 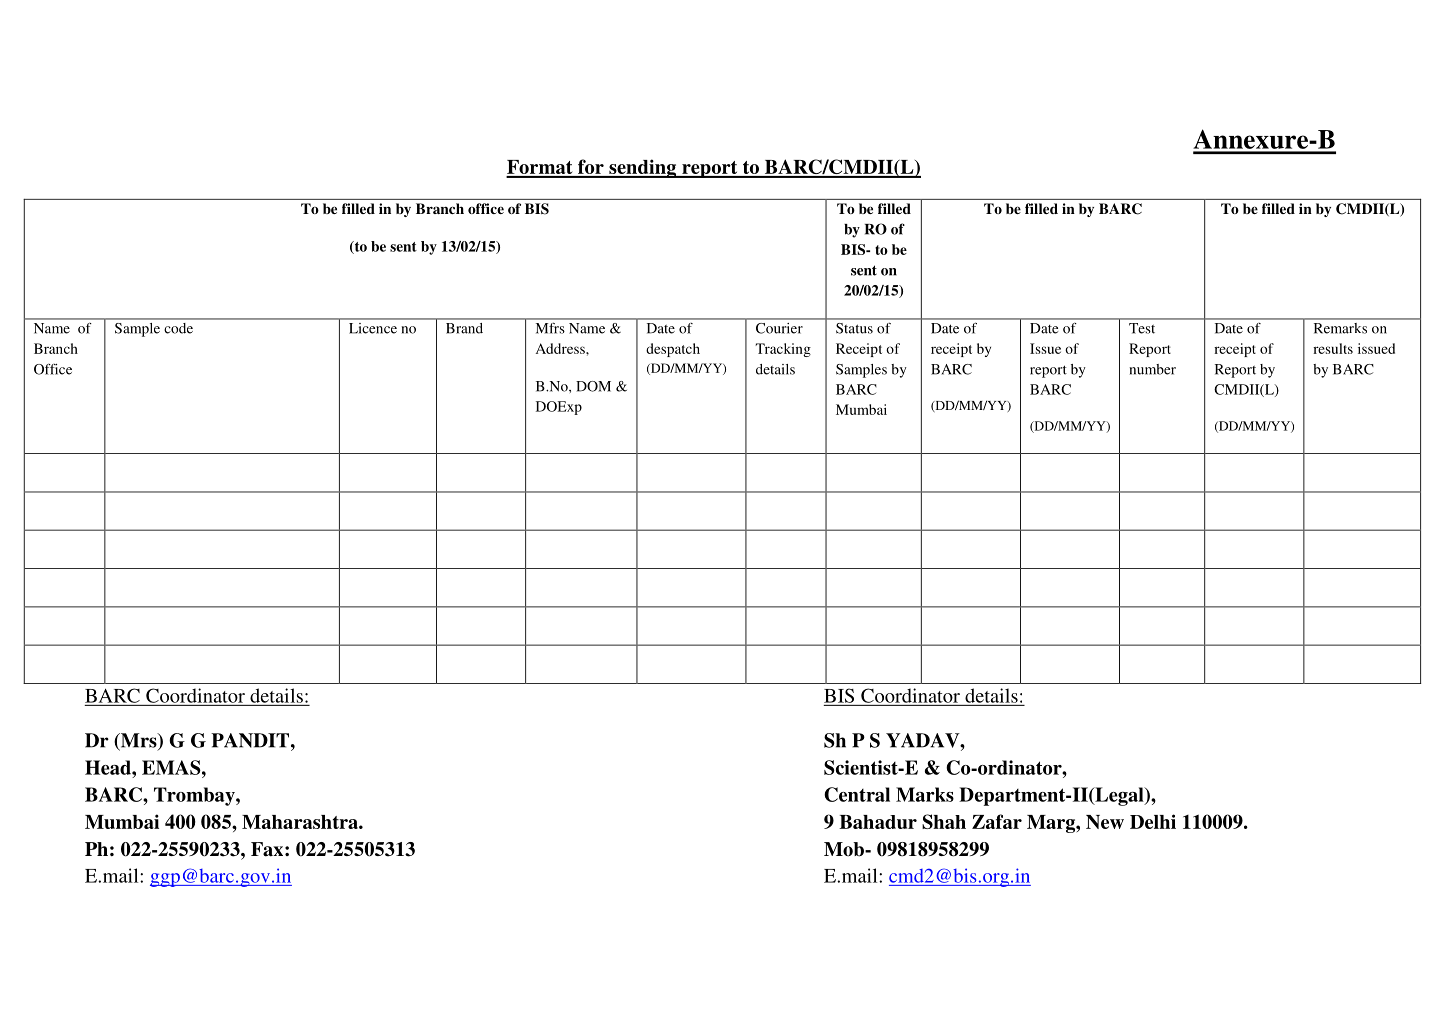 What do you see at coordinates (301, 822) in the screenshot?
I see `Maharashtra` at bounding box center [301, 822].
